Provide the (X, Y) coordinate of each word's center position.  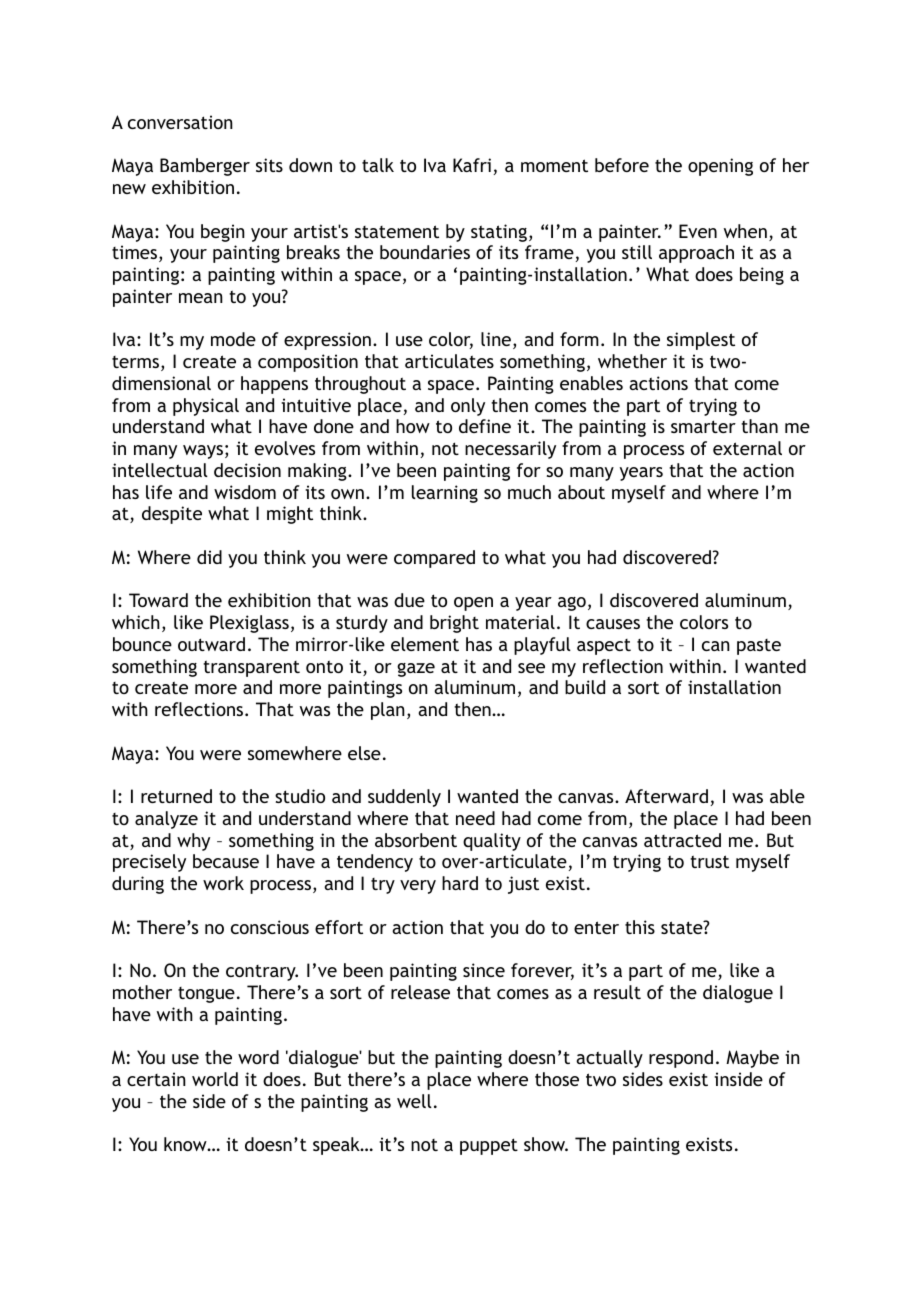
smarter (703, 426)
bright (454, 624)
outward (211, 644)
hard (460, 883)
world (215, 1079)
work (223, 883)
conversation (180, 122)
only (468, 407)
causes (613, 624)
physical (206, 407)
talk (378, 165)
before (622, 165)
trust (709, 861)
